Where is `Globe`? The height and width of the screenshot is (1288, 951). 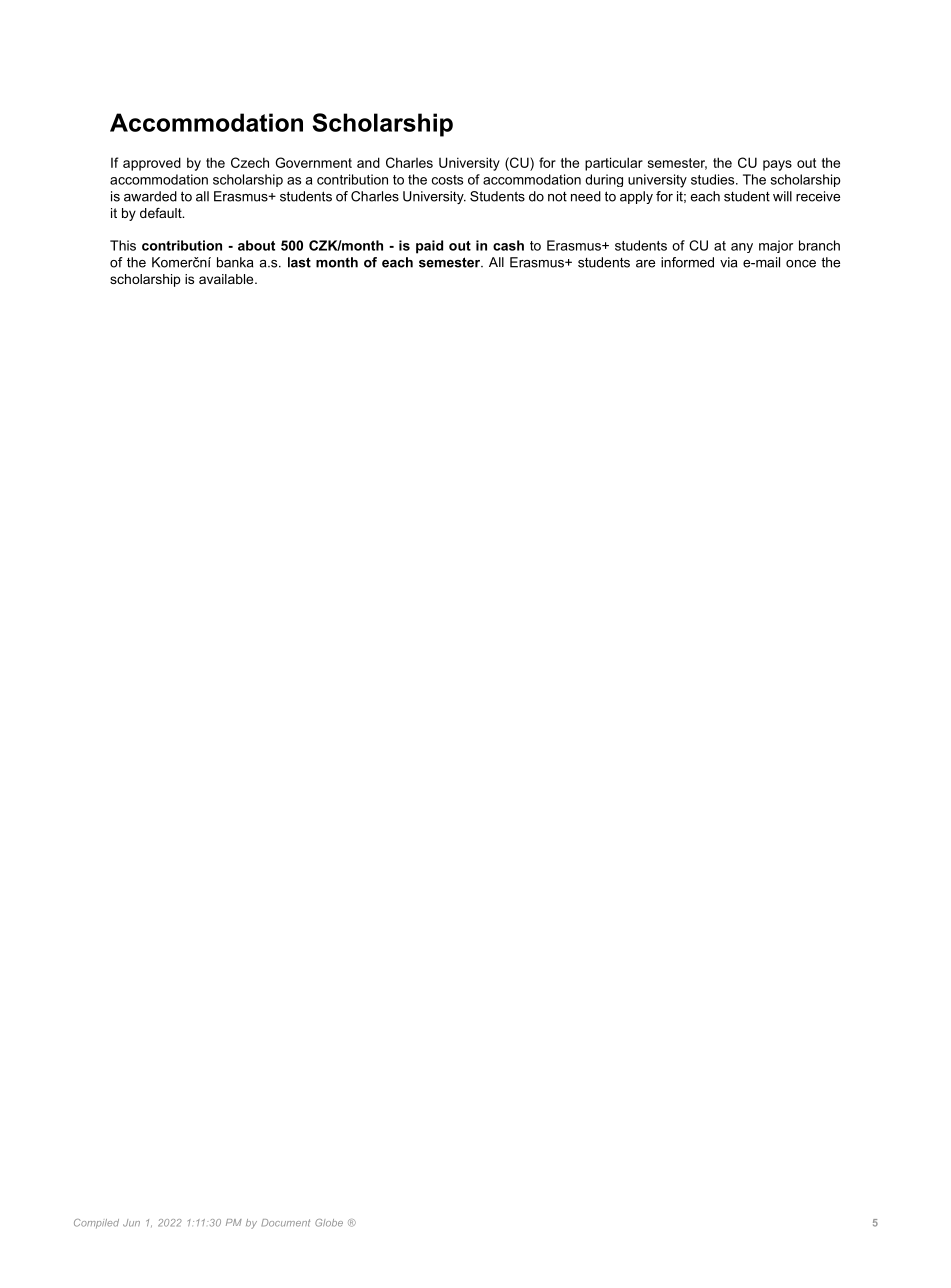
Globe is located at coordinates (329, 1223).
